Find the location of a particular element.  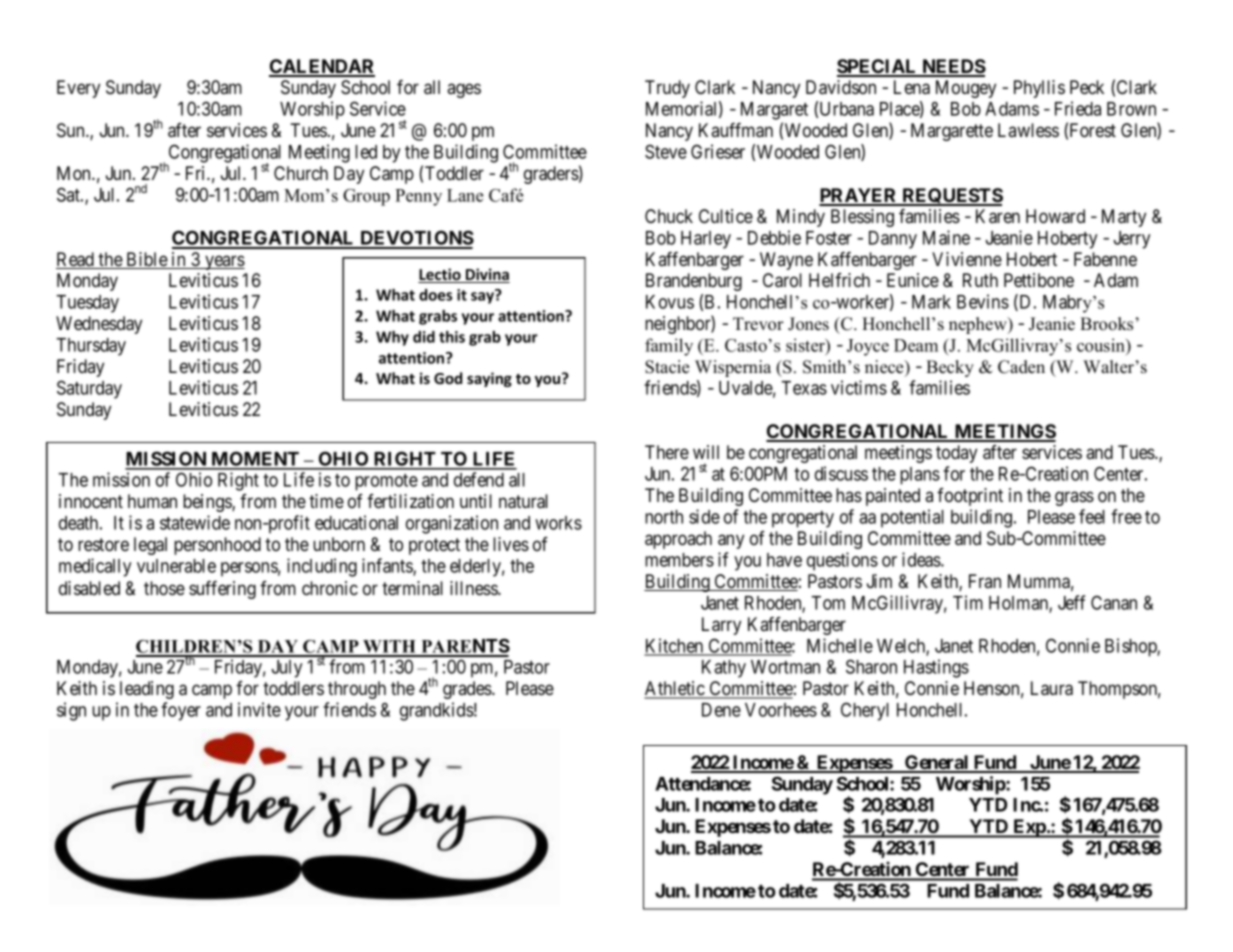

Every is located at coordinates (78, 89).
